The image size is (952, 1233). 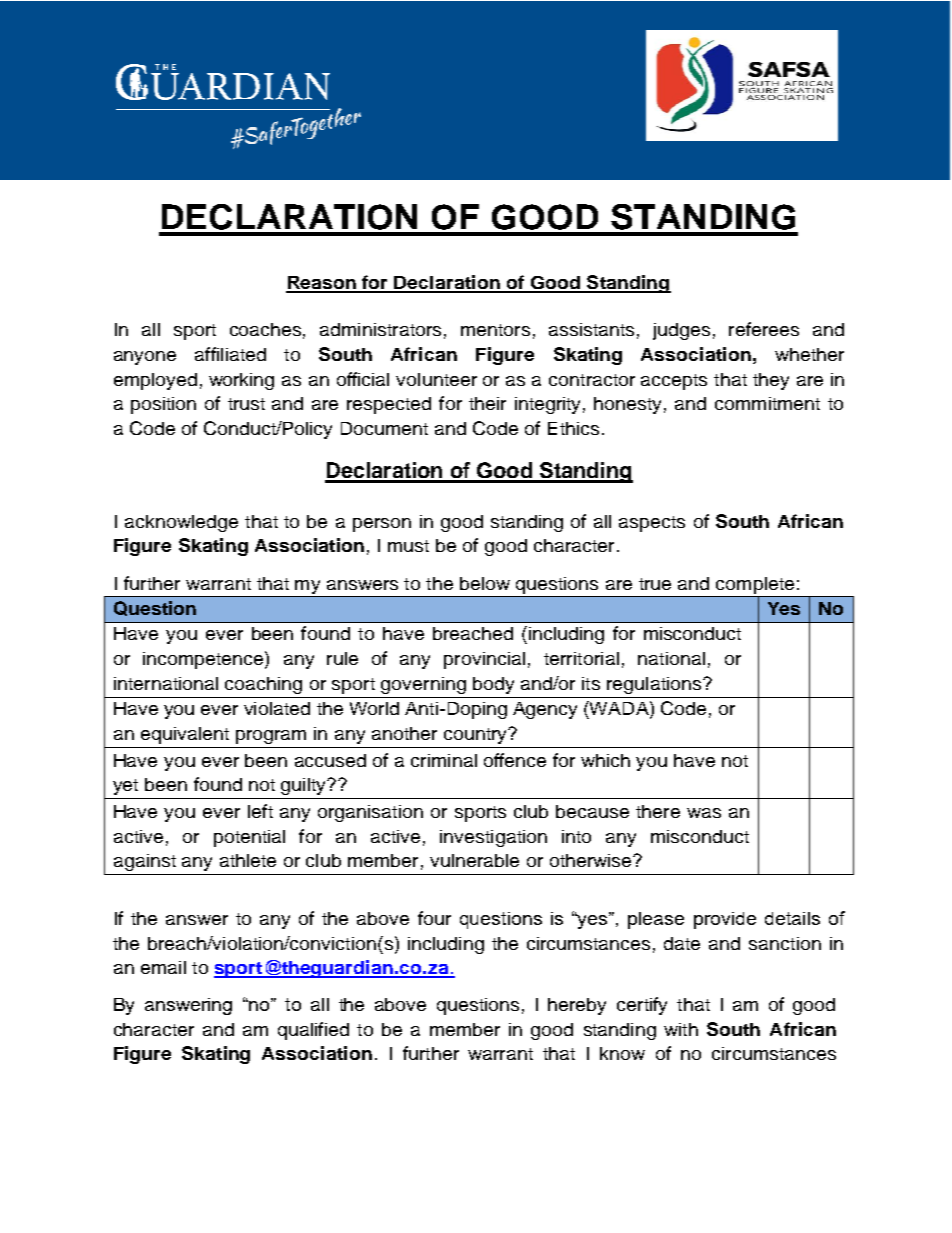 I want to click on aspects, so click(x=652, y=524).
